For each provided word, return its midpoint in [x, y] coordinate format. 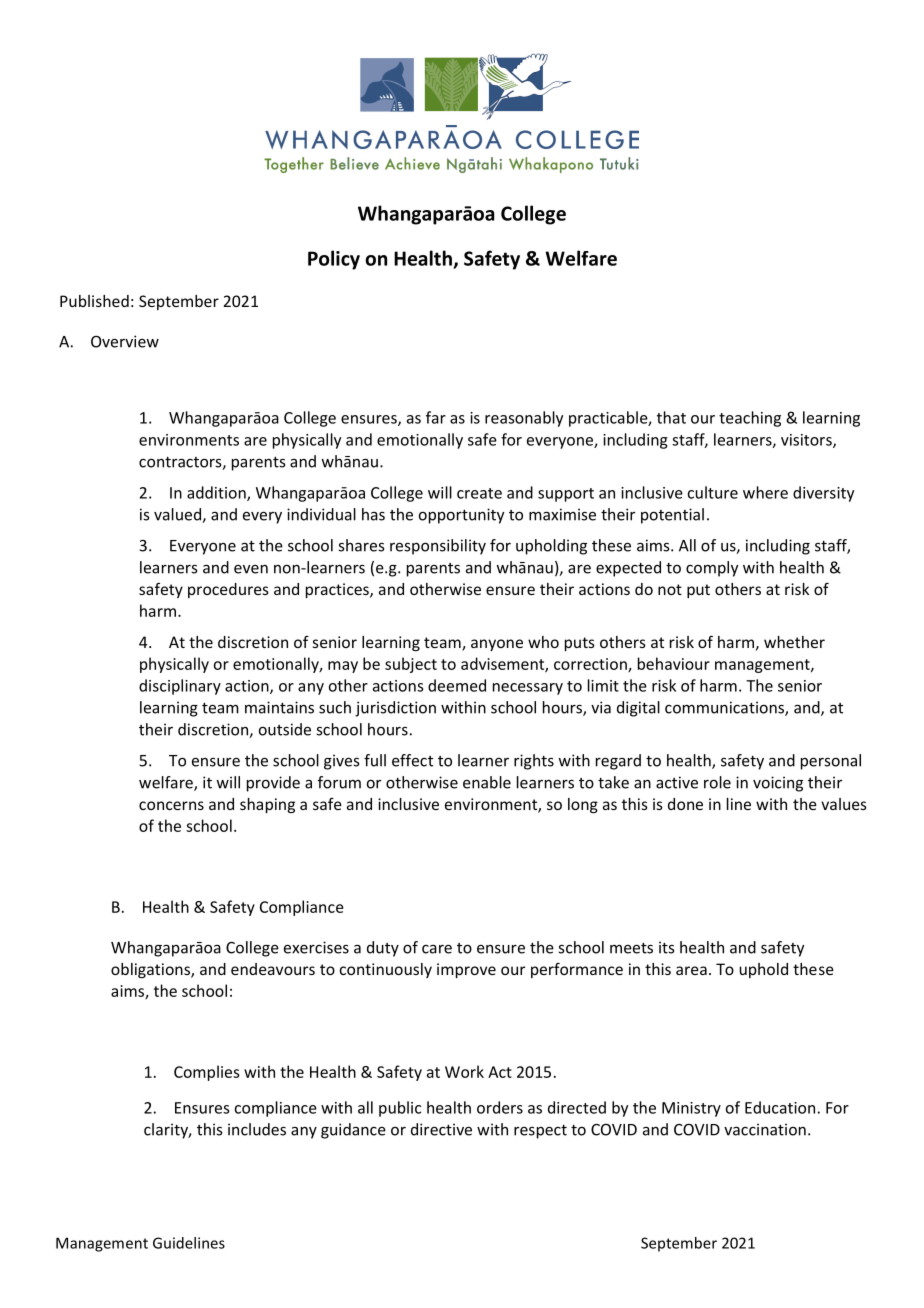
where [765, 492]
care [437, 949]
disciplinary [180, 687]
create [479, 493]
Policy [334, 260]
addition [217, 493]
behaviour [674, 663]
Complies [207, 1073]
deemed [457, 685]
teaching [750, 419]
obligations [151, 970]
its [666, 947]
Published [94, 301]
